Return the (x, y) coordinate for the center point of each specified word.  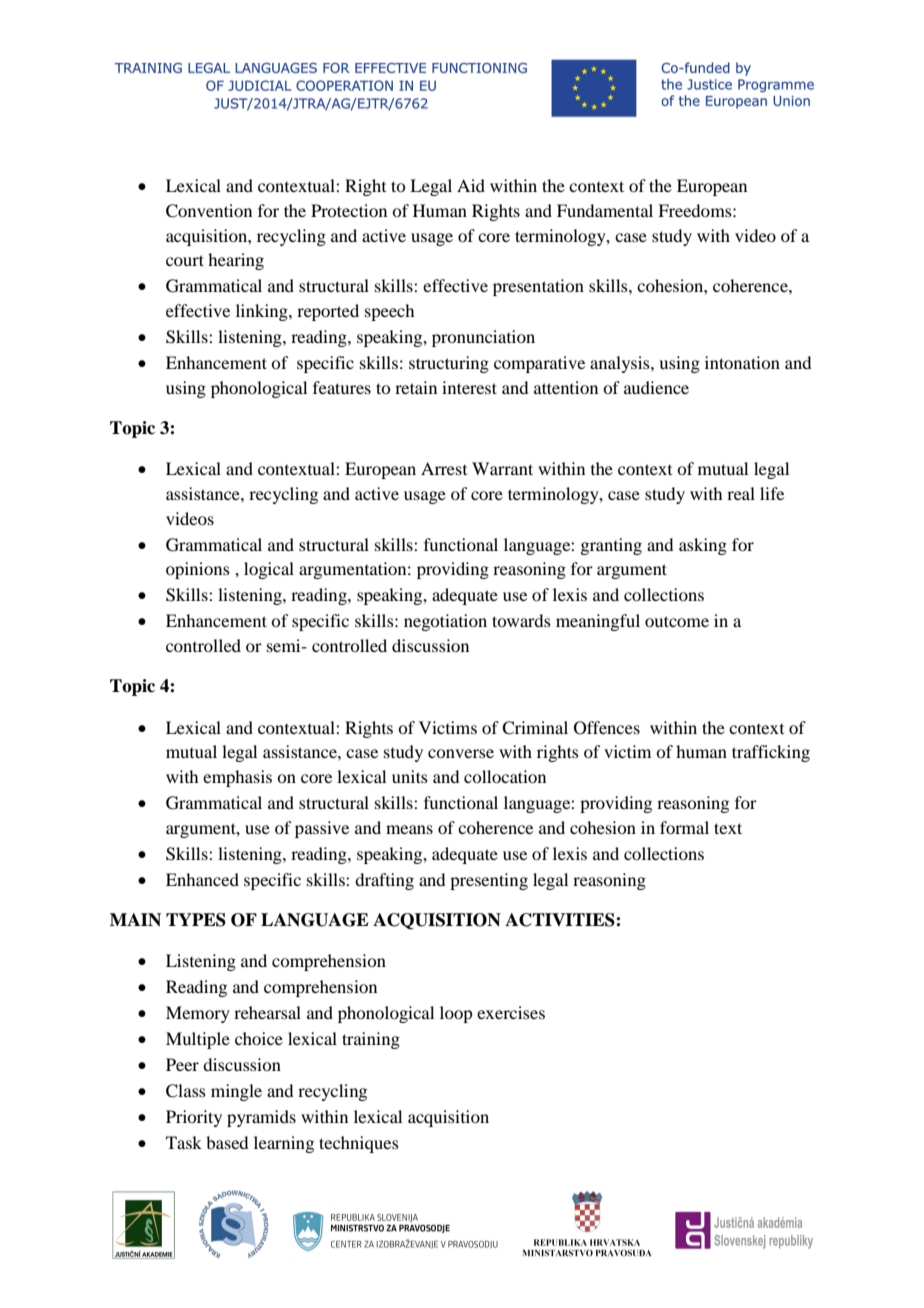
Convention (209, 211)
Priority (194, 1118)
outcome (677, 621)
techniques (359, 1144)
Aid (471, 185)
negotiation (445, 622)
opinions (198, 570)
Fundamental (605, 210)
